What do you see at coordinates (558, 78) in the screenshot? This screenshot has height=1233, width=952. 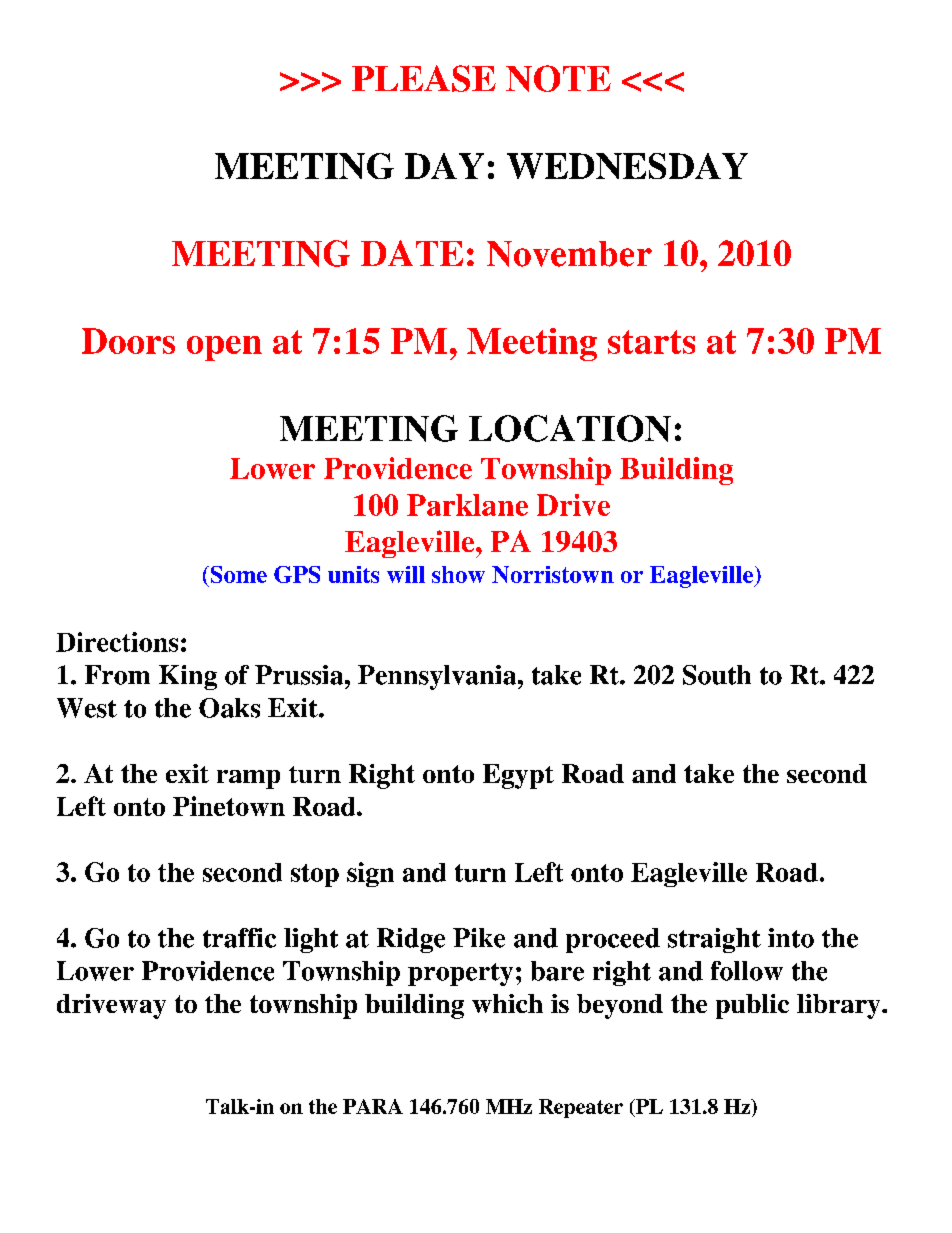 I see `NOTE` at bounding box center [558, 78].
